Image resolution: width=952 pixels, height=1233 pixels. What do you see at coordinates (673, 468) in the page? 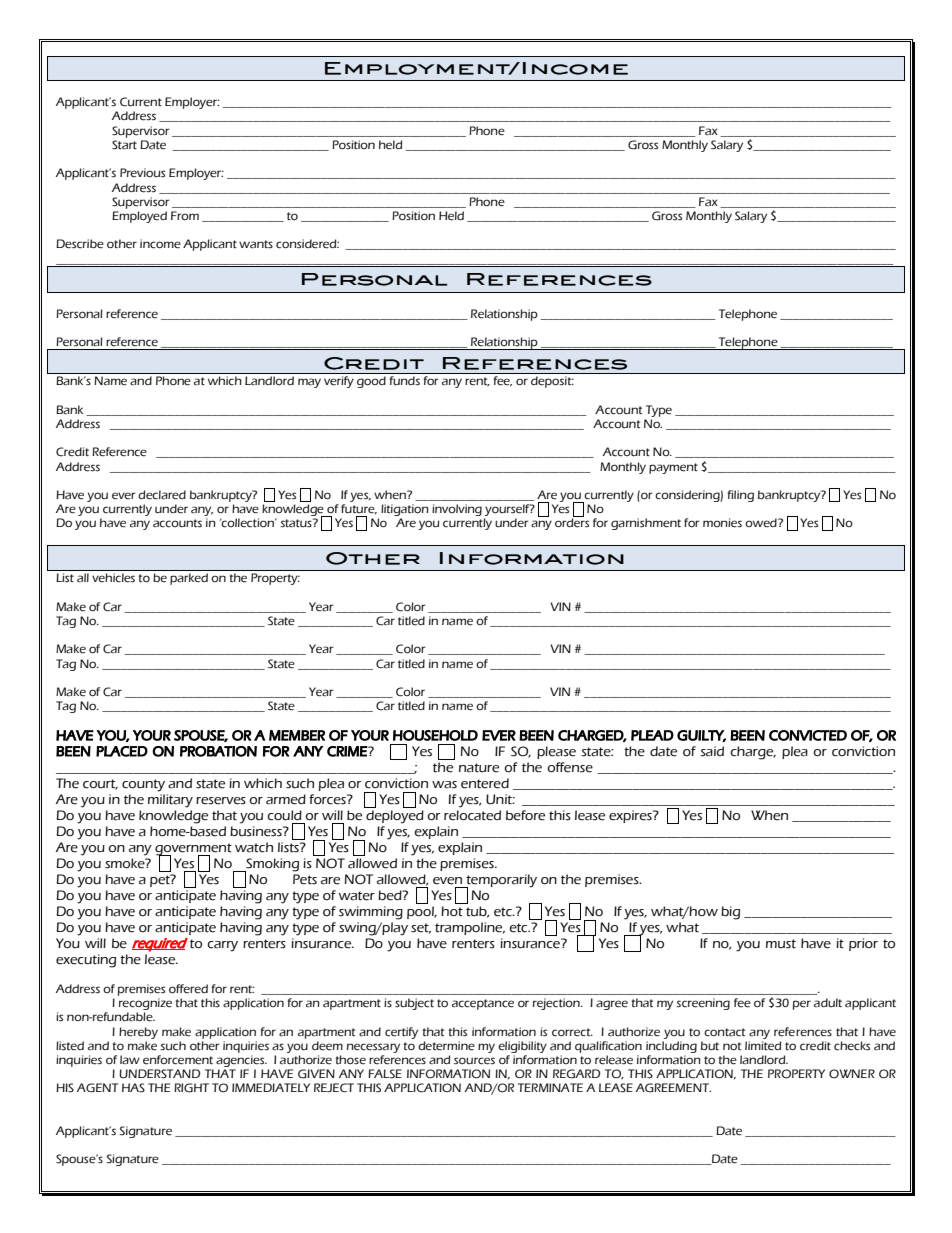
I see `payment` at bounding box center [673, 468].
